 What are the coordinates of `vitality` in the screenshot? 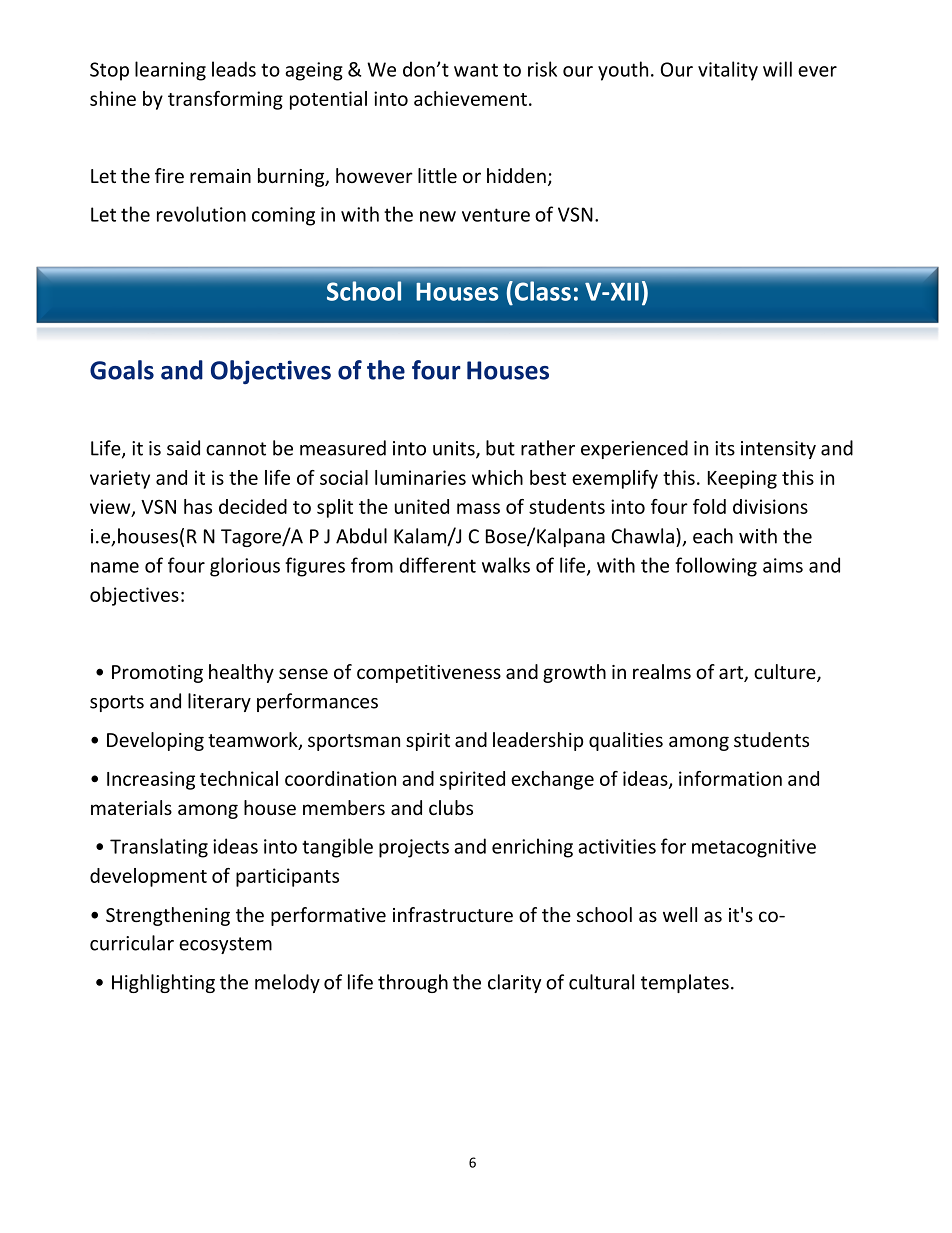 It's located at (728, 71).
